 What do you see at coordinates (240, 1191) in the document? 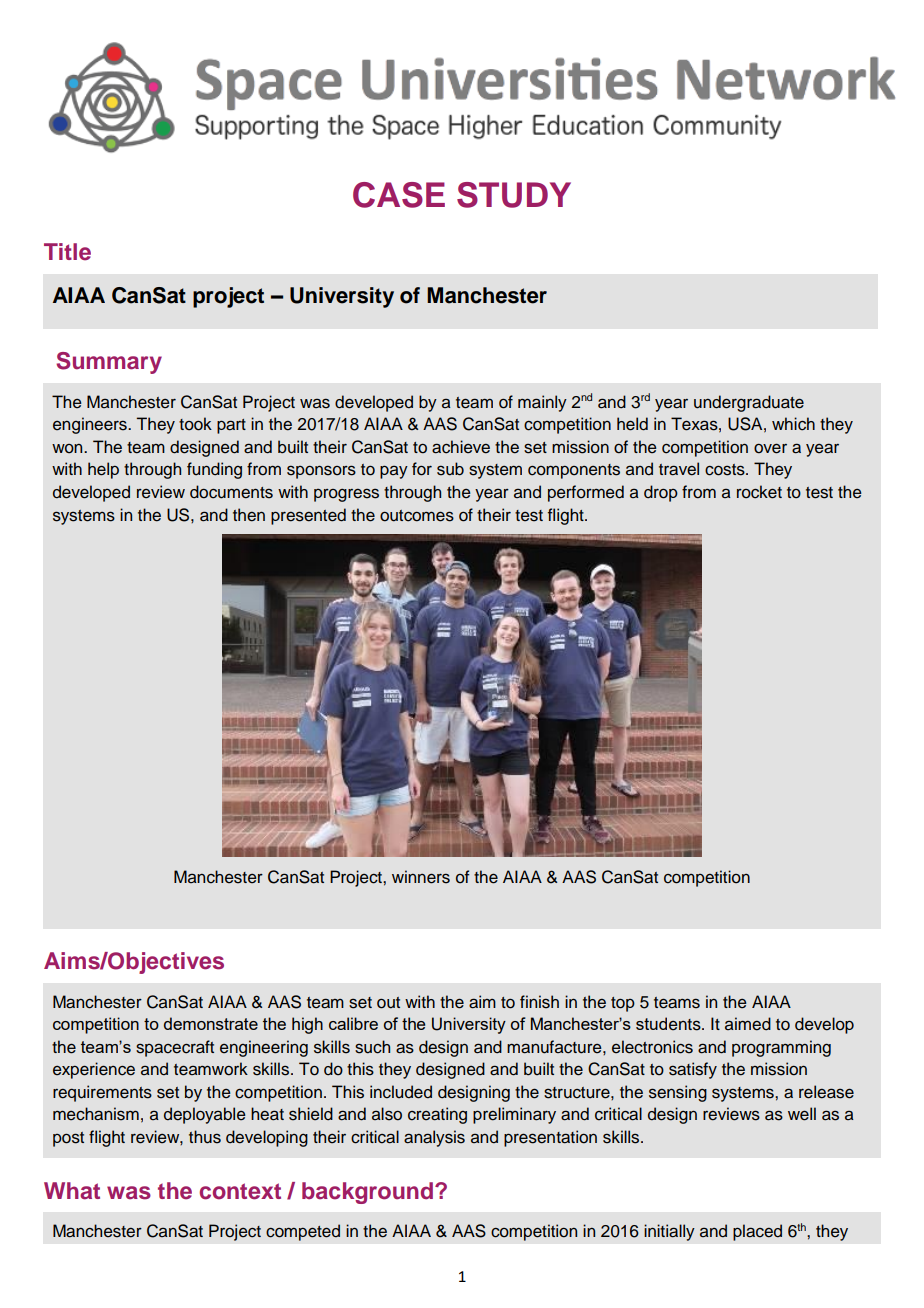
I see `context` at bounding box center [240, 1191].
